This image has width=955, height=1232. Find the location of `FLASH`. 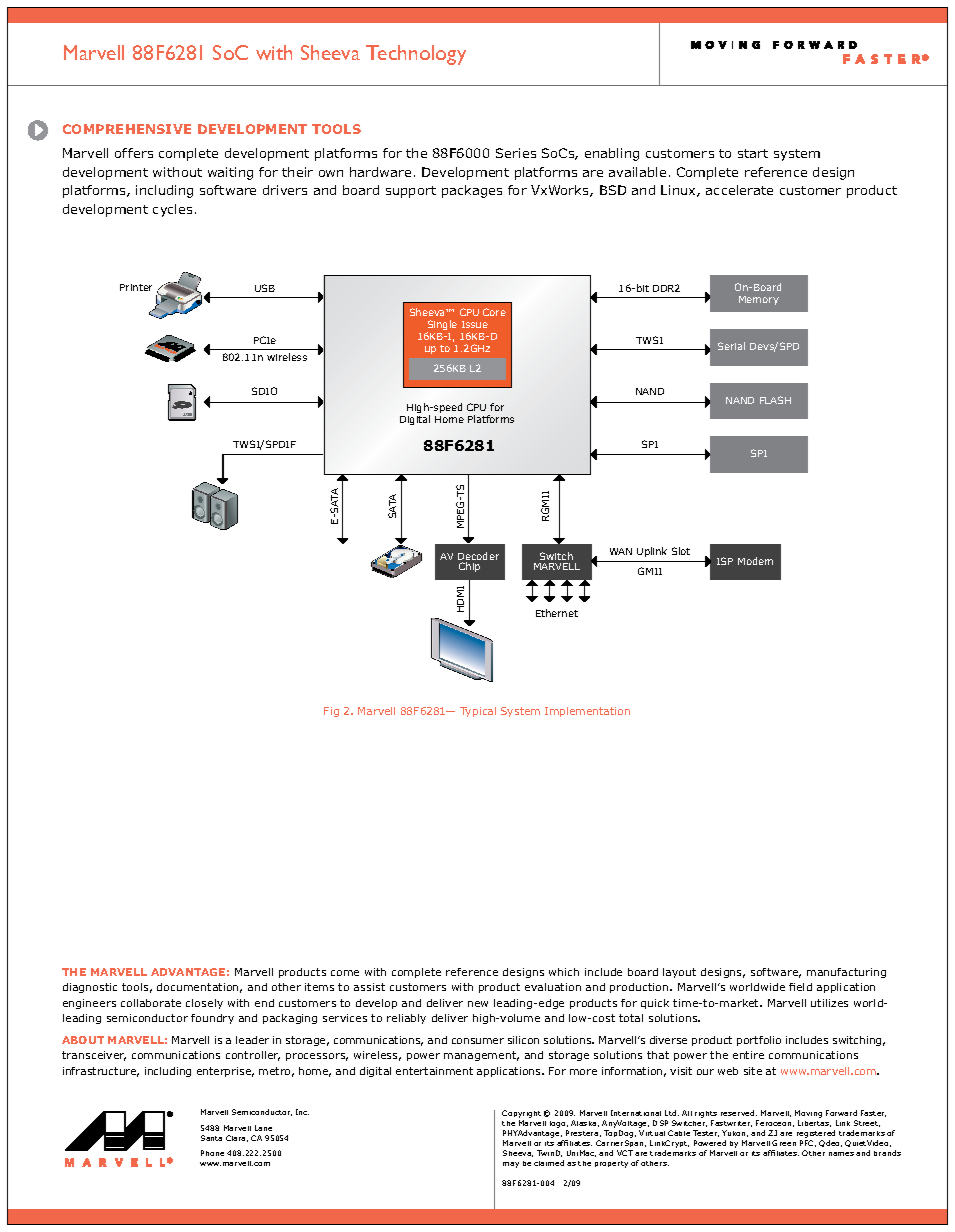

FLASH is located at coordinates (775, 400).
